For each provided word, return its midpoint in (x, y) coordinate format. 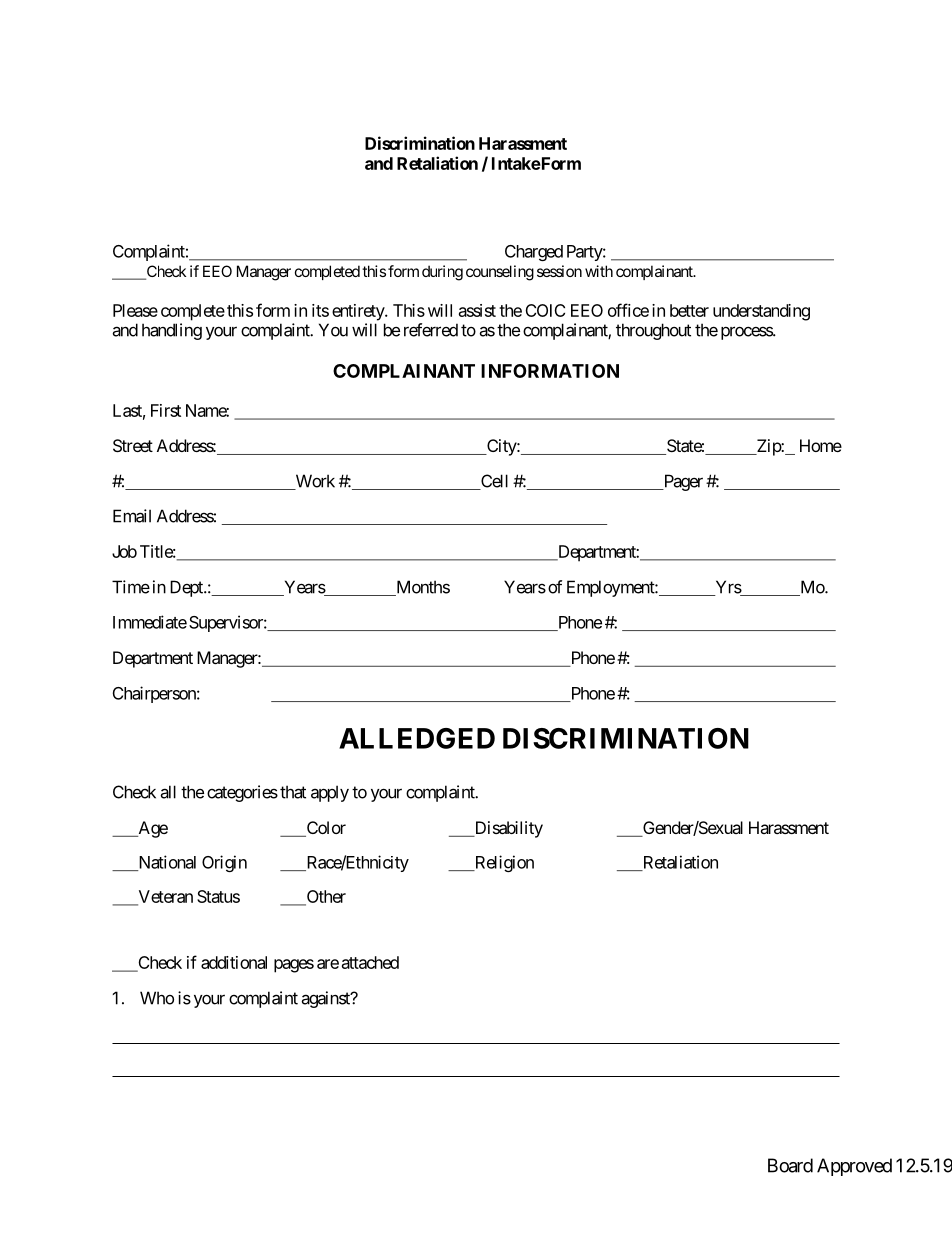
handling (172, 331)
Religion (503, 863)
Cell (493, 482)
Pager (682, 482)
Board (790, 1165)
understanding (761, 312)
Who (157, 998)
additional (234, 962)
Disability (507, 829)
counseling (500, 273)
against (326, 999)
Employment (611, 588)
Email (132, 516)
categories (242, 793)
